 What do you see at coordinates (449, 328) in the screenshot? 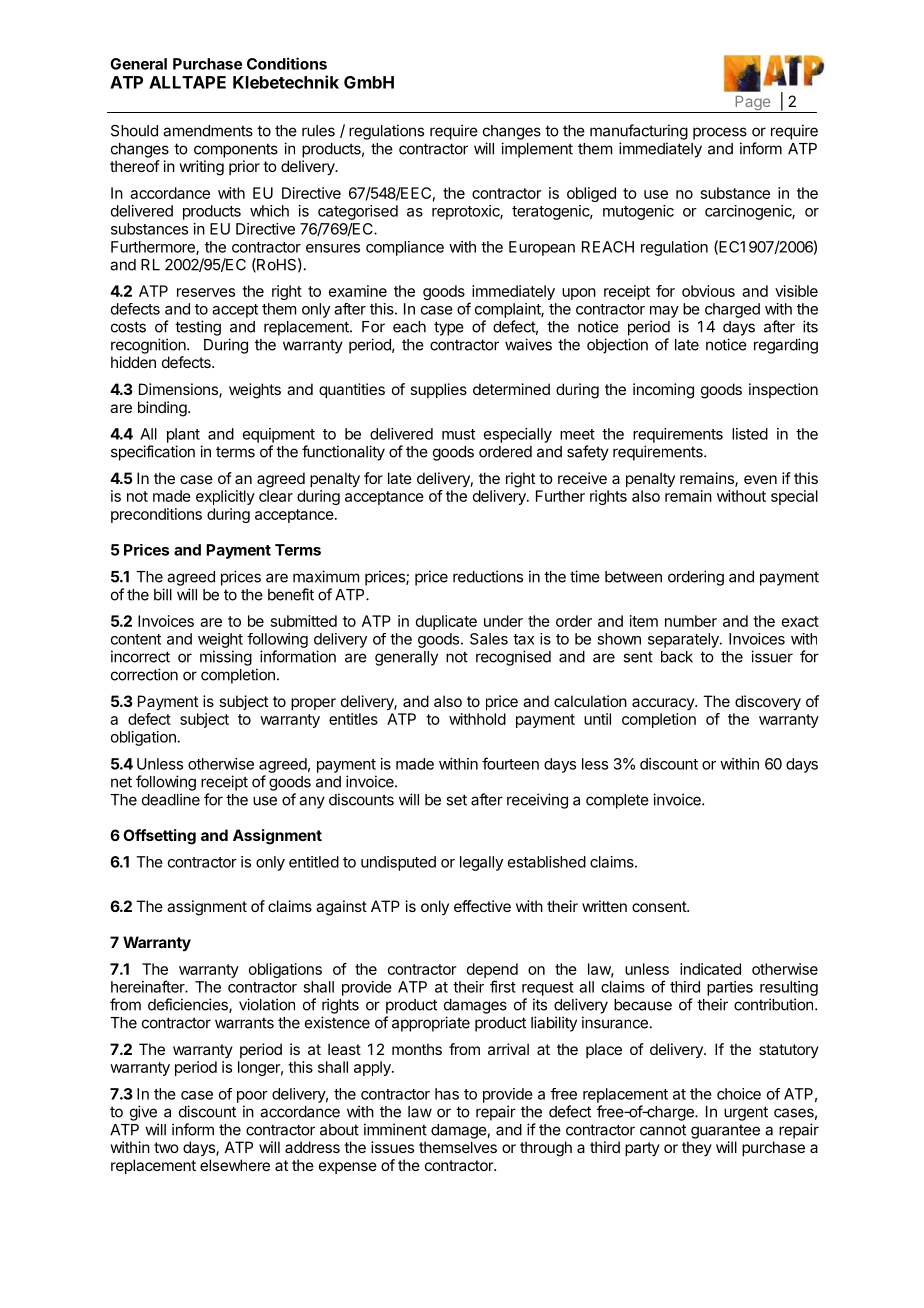
I see `type` at bounding box center [449, 328].
